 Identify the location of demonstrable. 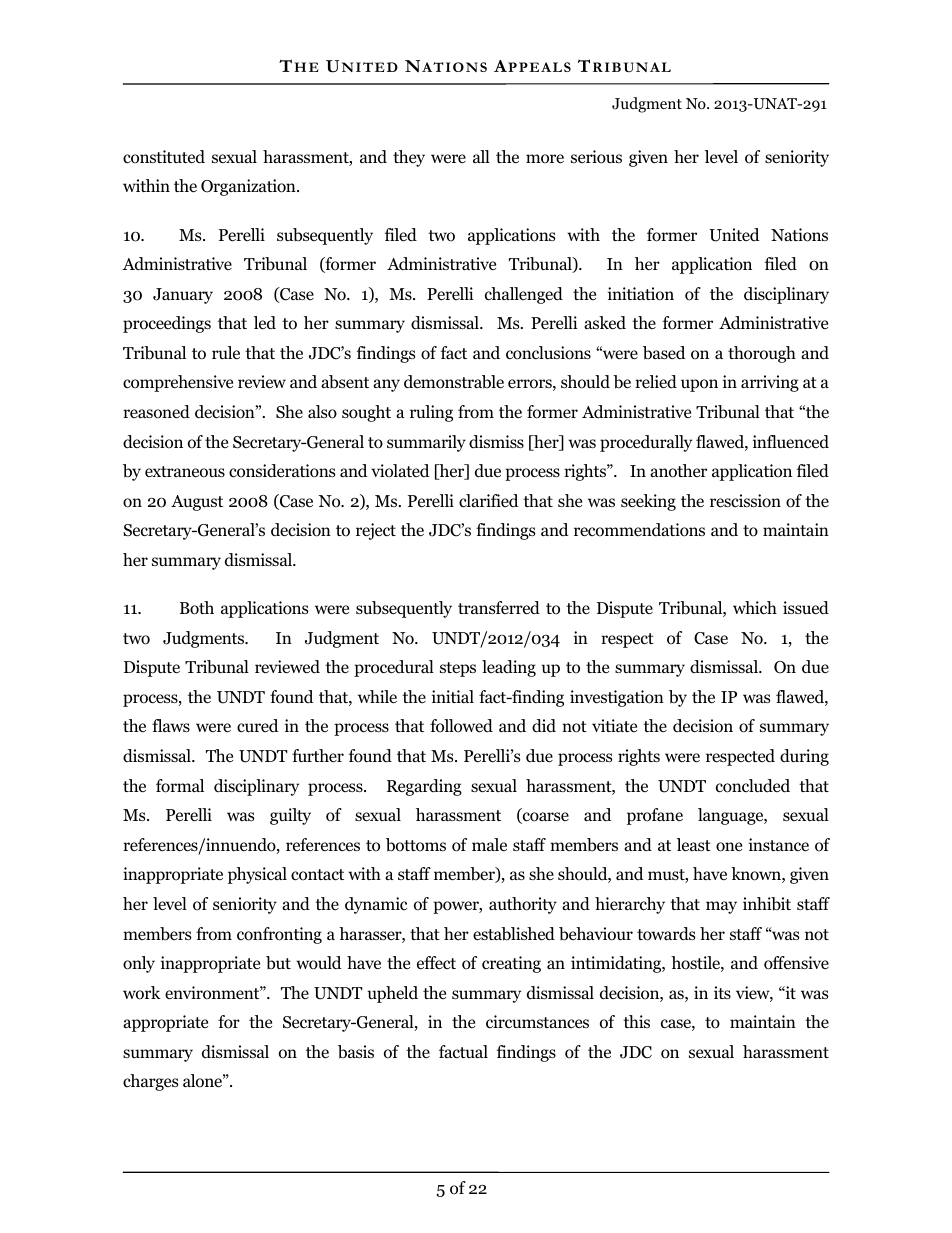
(454, 382).
